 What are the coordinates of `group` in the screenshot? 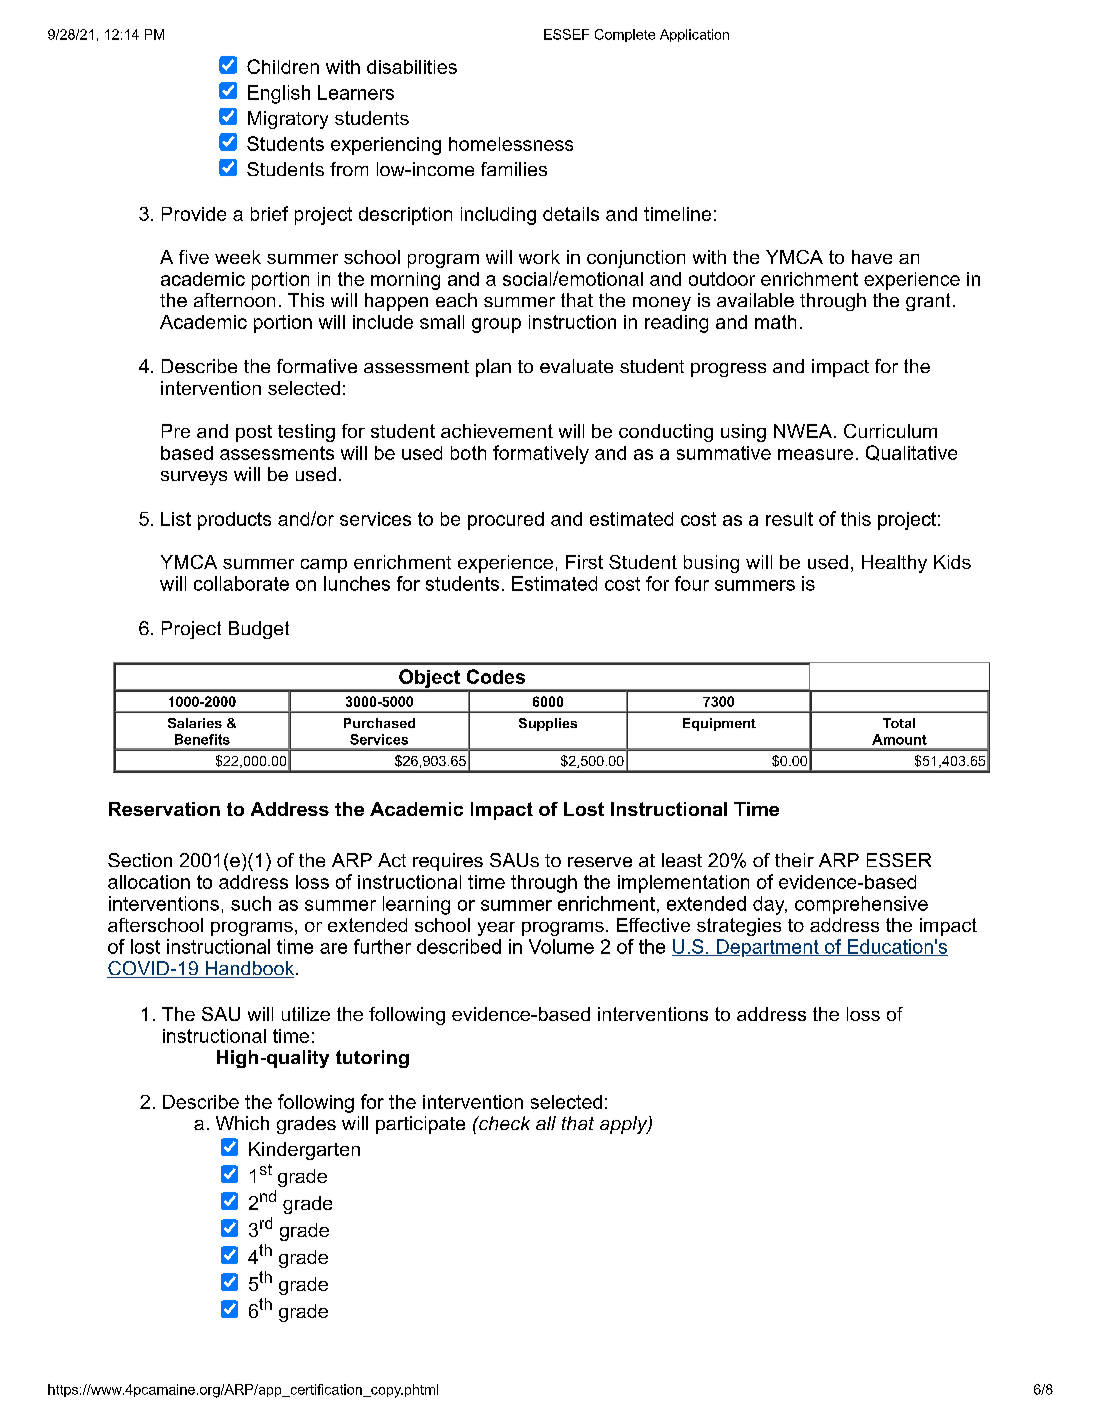 It's located at (496, 325).
